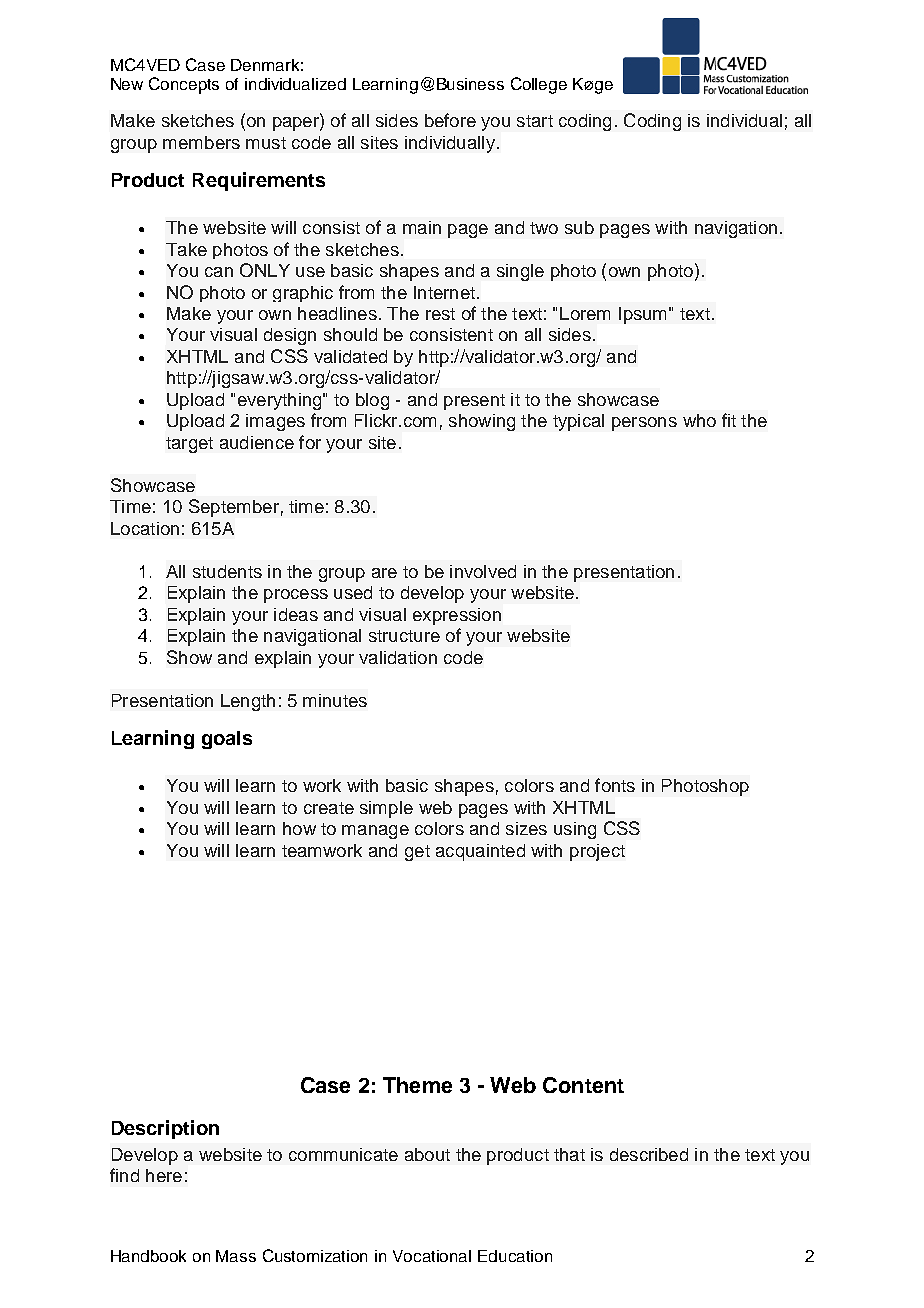 The image size is (924, 1308). I want to click on acquainted, so click(480, 852).
